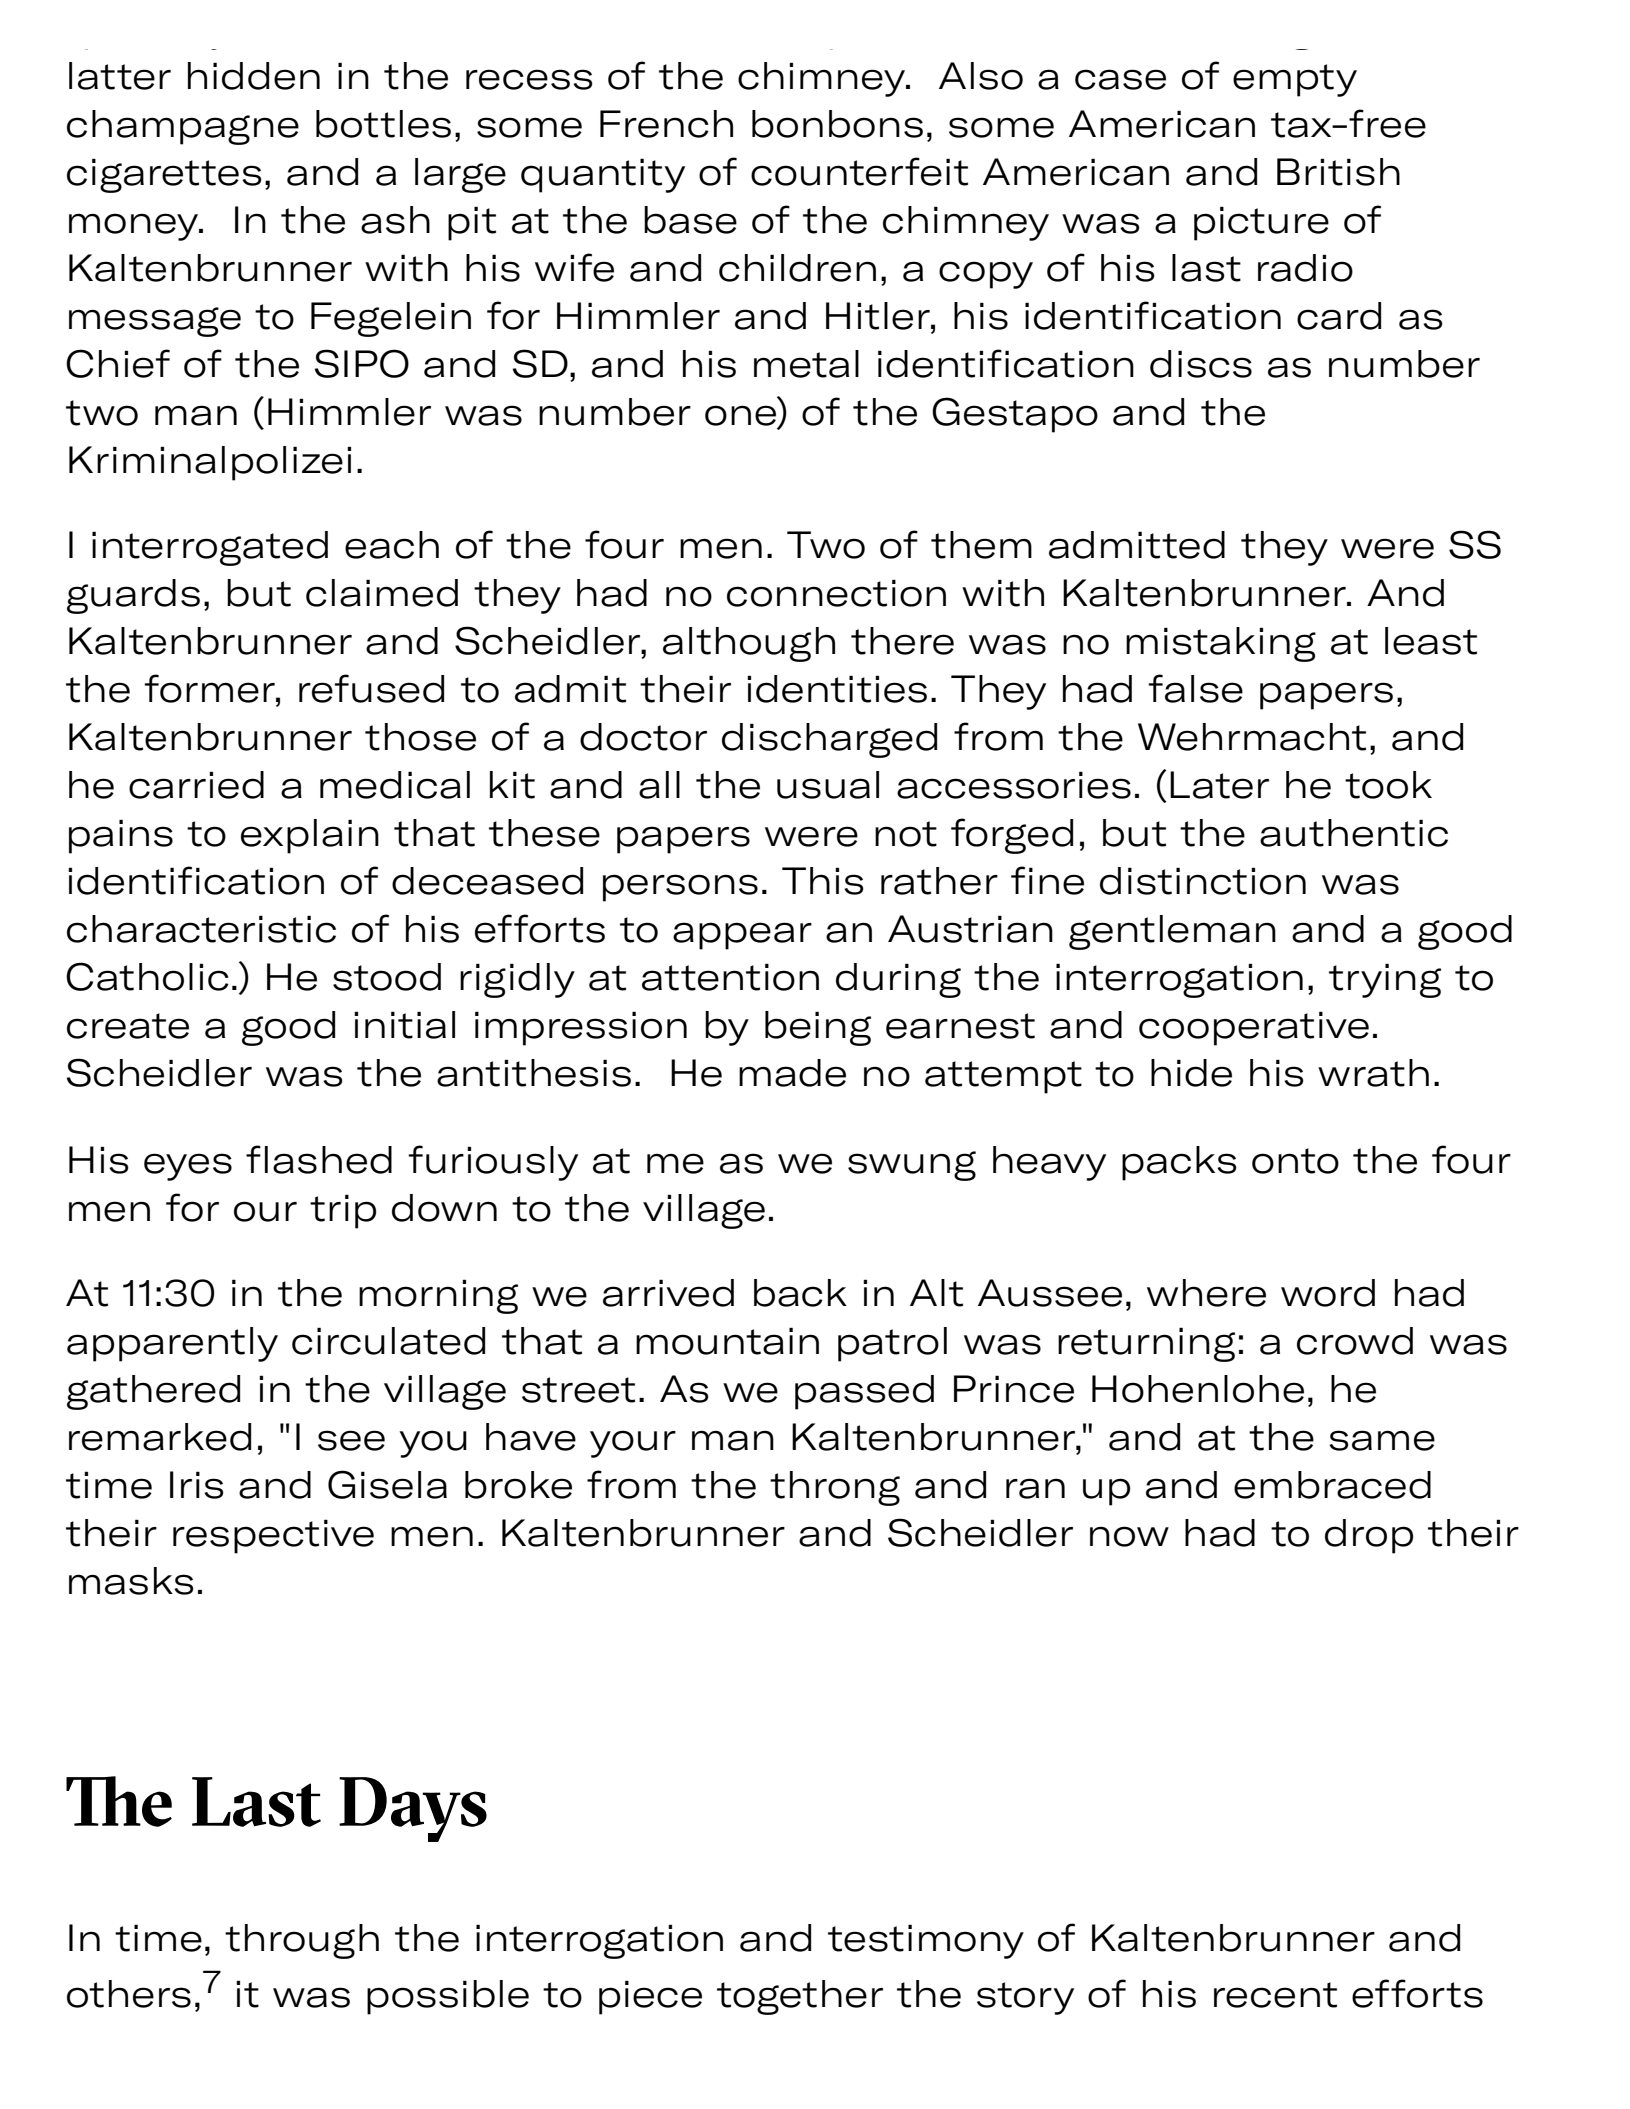  What do you see at coordinates (404, 1025) in the screenshot?
I see `initial` at bounding box center [404, 1025].
